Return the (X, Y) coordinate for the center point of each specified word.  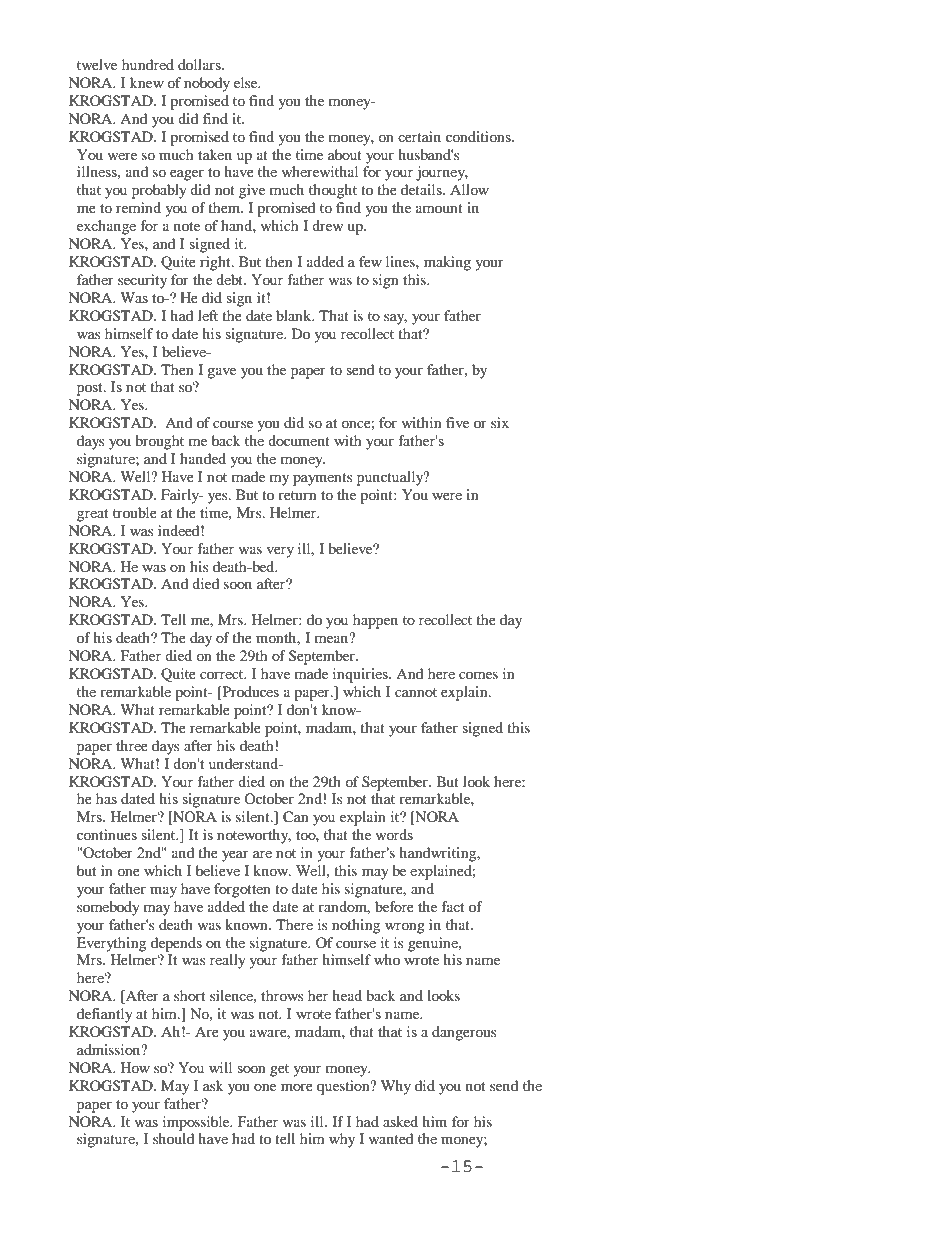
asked (400, 1121)
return (297, 495)
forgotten (242, 890)
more (297, 1087)
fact (453, 906)
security (142, 281)
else (247, 82)
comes (478, 675)
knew (147, 82)
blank (295, 315)
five (457, 422)
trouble (135, 512)
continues (107, 834)
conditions (479, 136)
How (135, 1067)
